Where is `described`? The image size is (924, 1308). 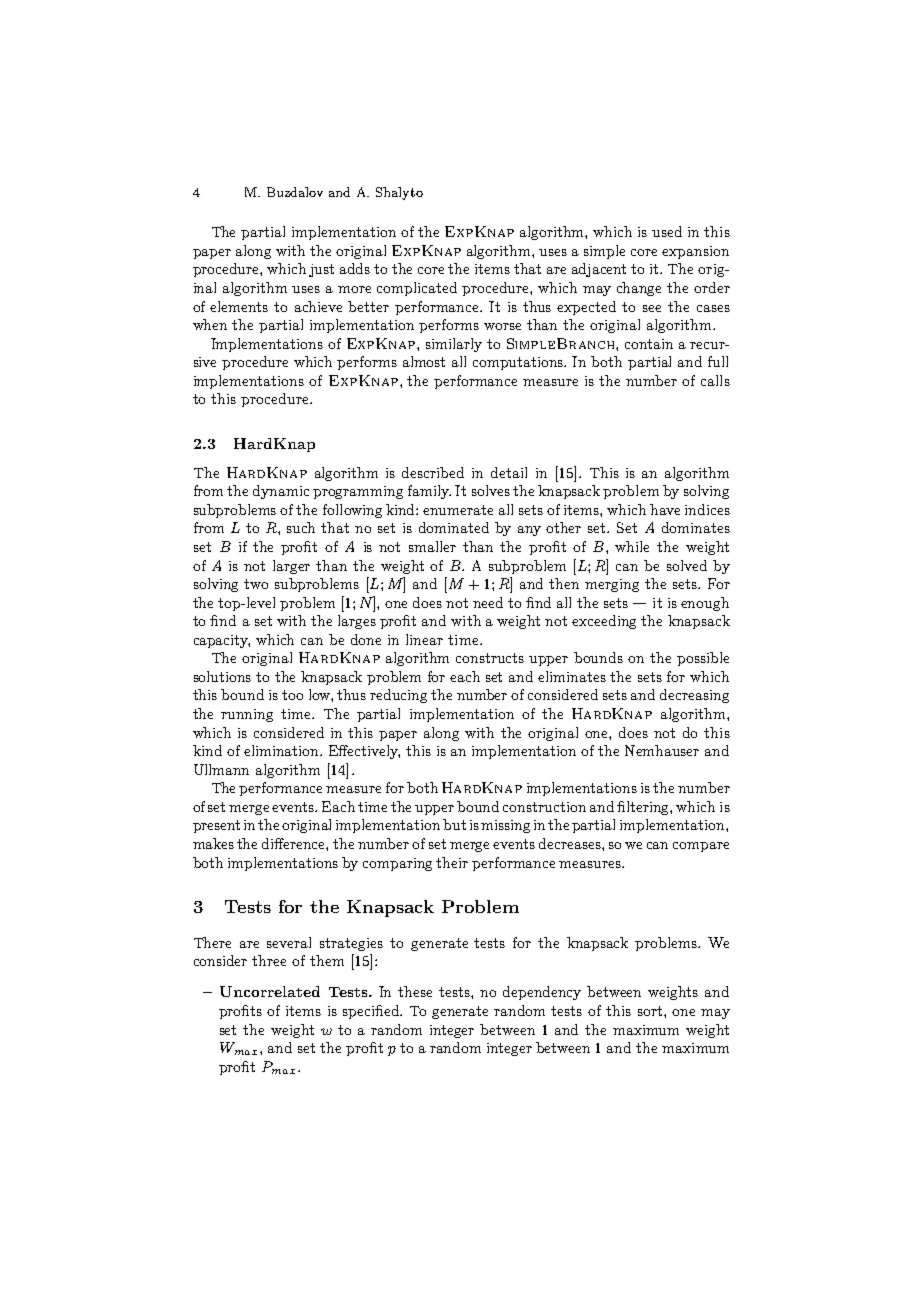
described is located at coordinates (433, 472).
